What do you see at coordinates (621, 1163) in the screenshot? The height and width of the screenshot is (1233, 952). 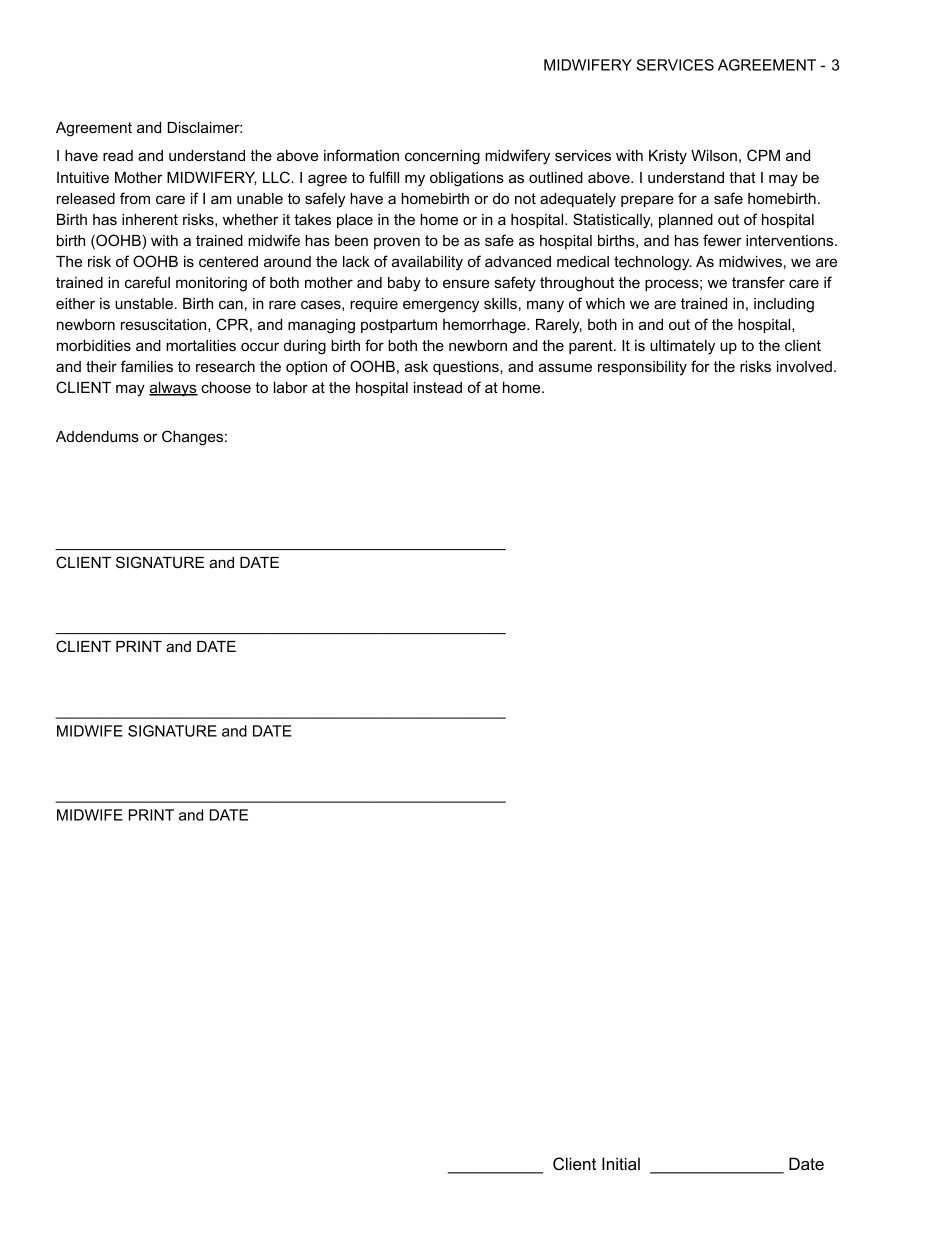 I see `Initial` at bounding box center [621, 1163].
